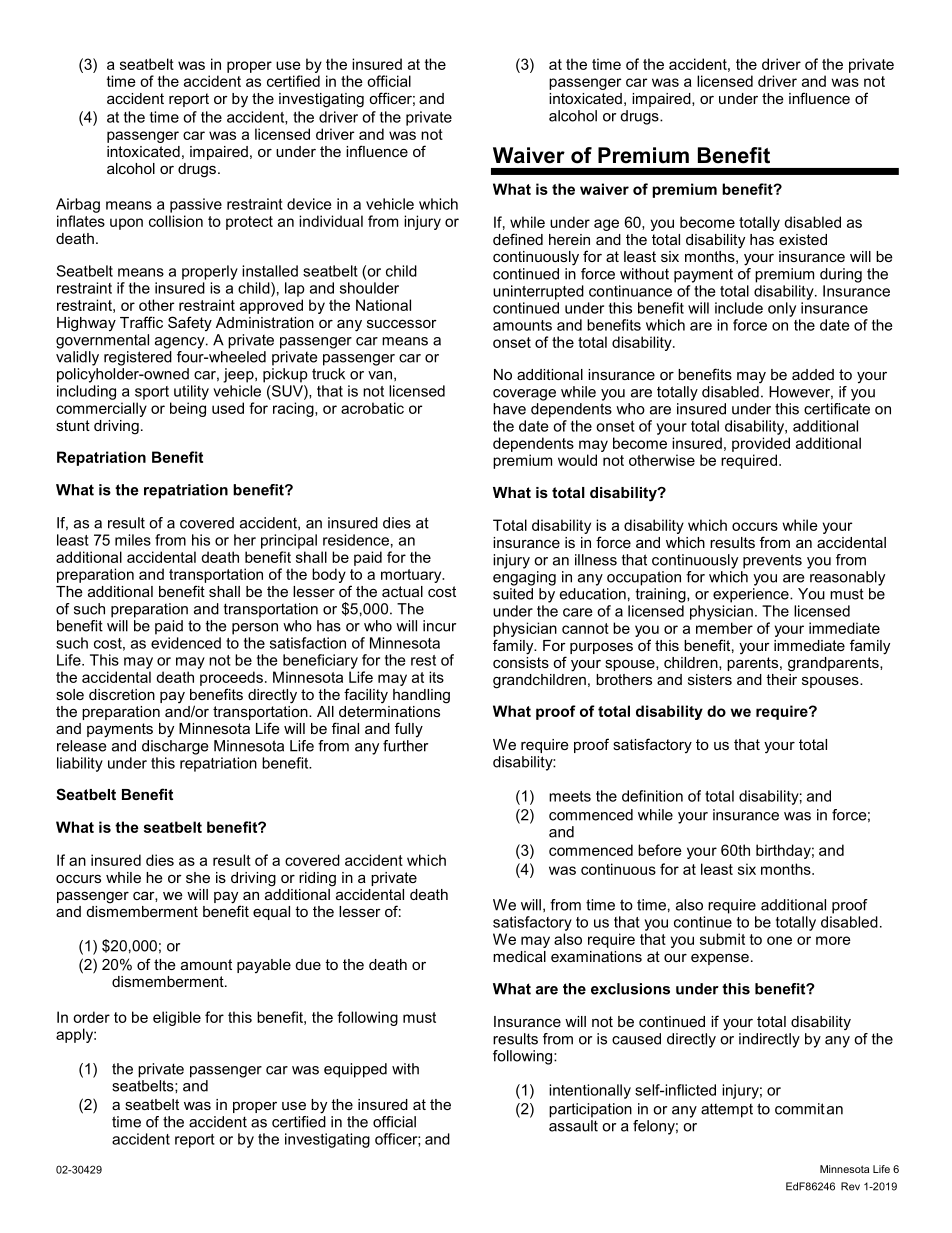 The width and height of the page is (952, 1233). I want to click on their, so click(781, 679).
